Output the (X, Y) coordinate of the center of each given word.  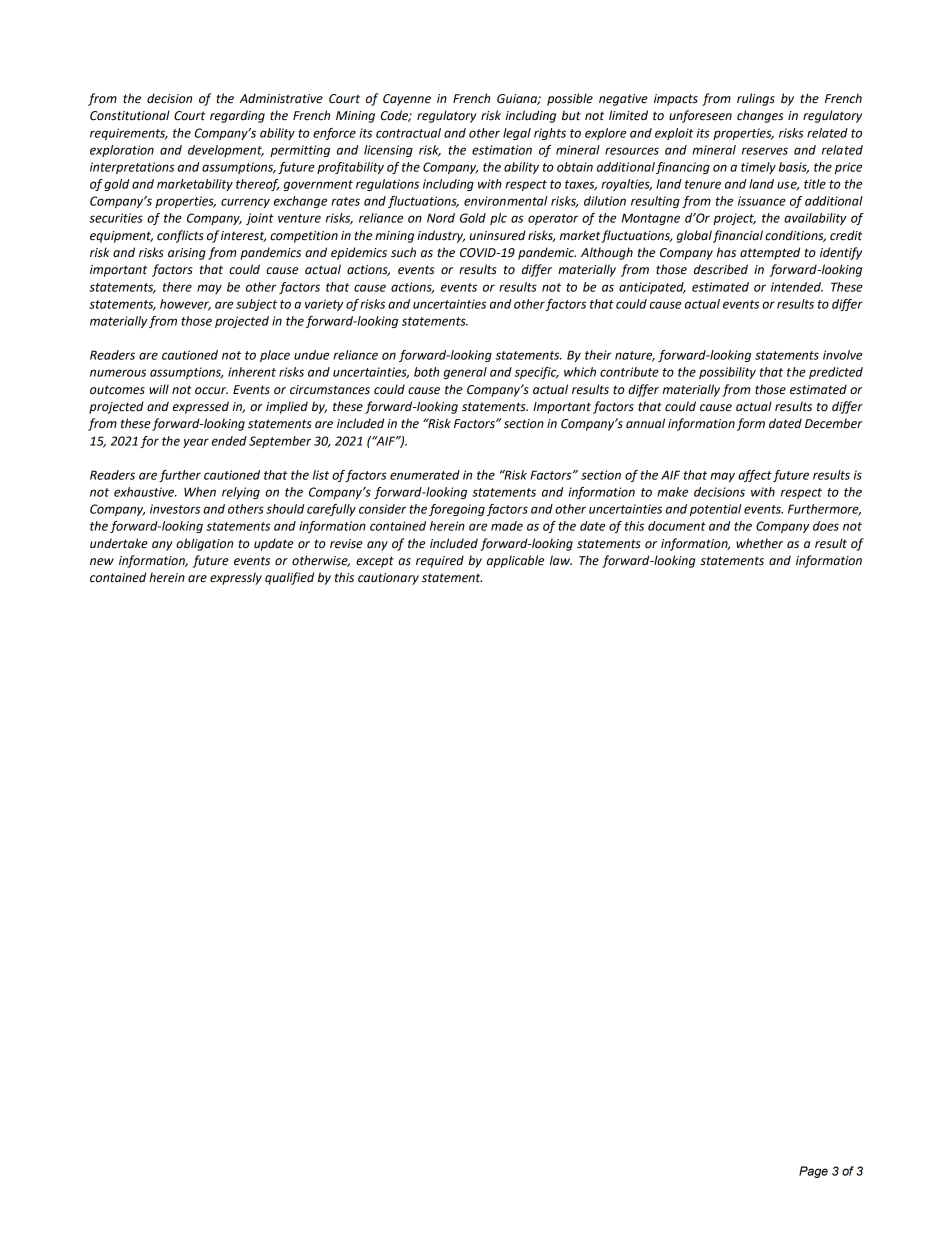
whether (759, 543)
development (226, 151)
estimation (502, 150)
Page (813, 1172)
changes (760, 116)
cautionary (388, 579)
